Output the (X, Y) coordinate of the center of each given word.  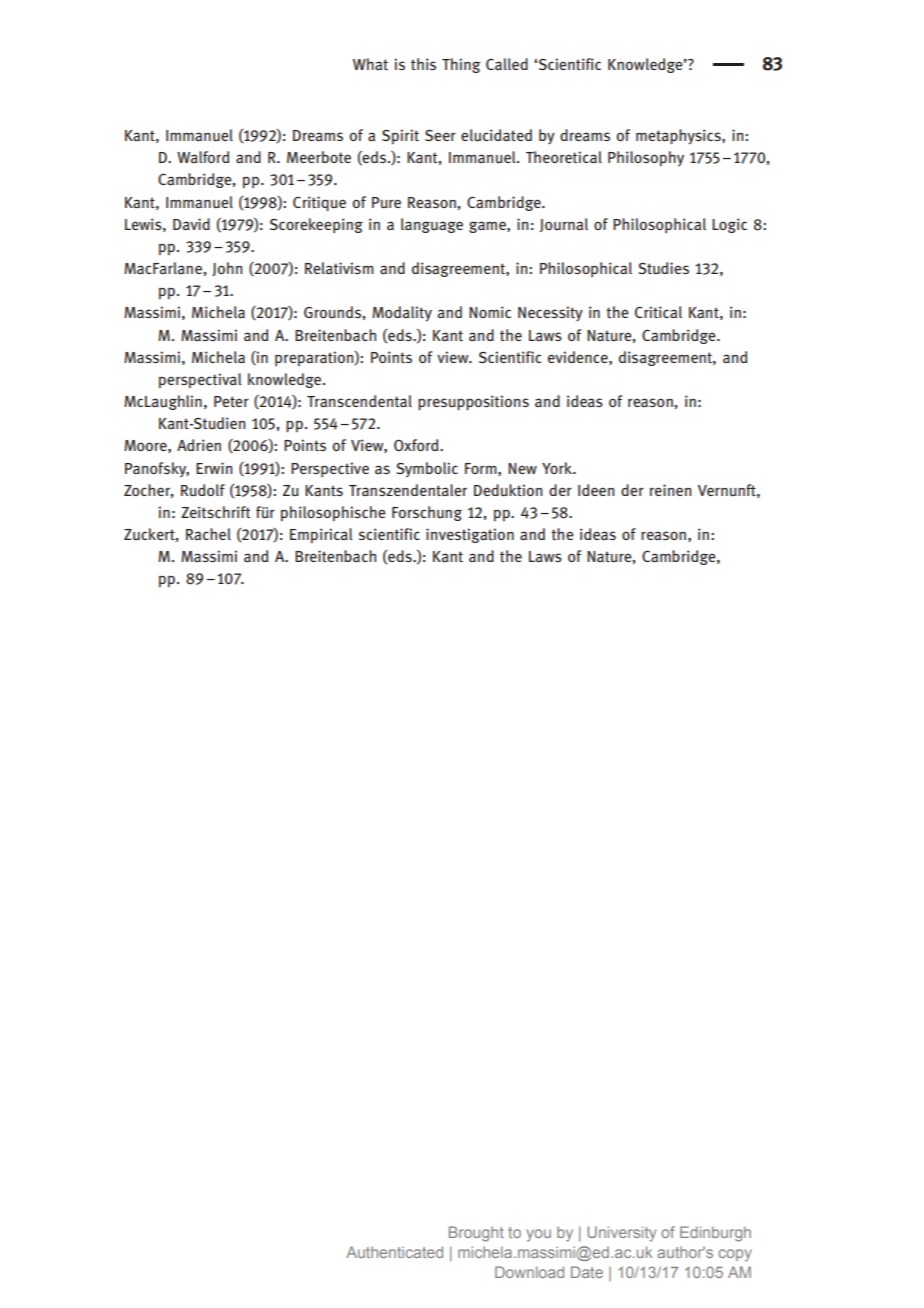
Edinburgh (715, 1234)
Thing (461, 65)
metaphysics (679, 137)
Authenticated (394, 1252)
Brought (476, 1234)
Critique (319, 203)
